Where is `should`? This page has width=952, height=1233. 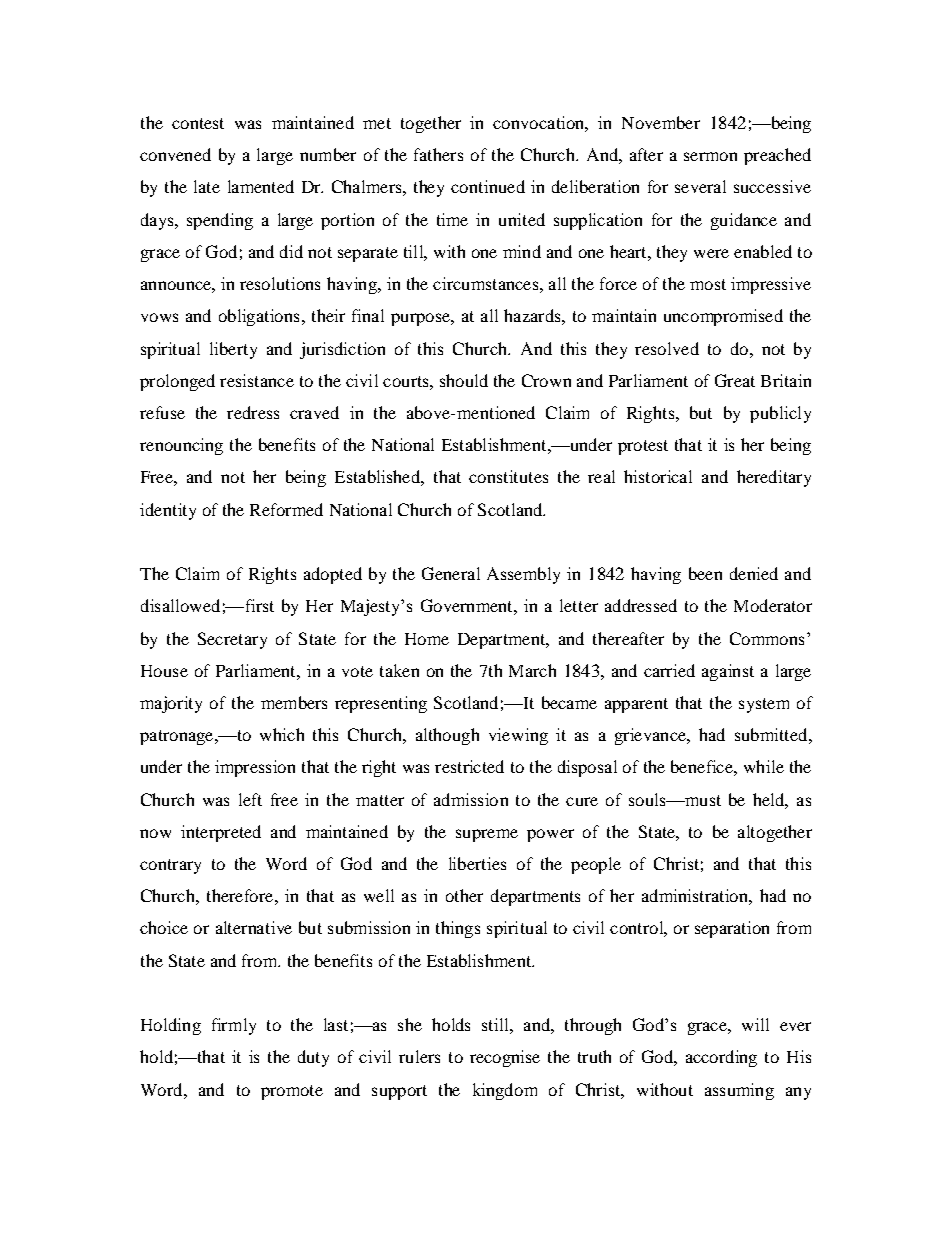 should is located at coordinates (464, 380).
